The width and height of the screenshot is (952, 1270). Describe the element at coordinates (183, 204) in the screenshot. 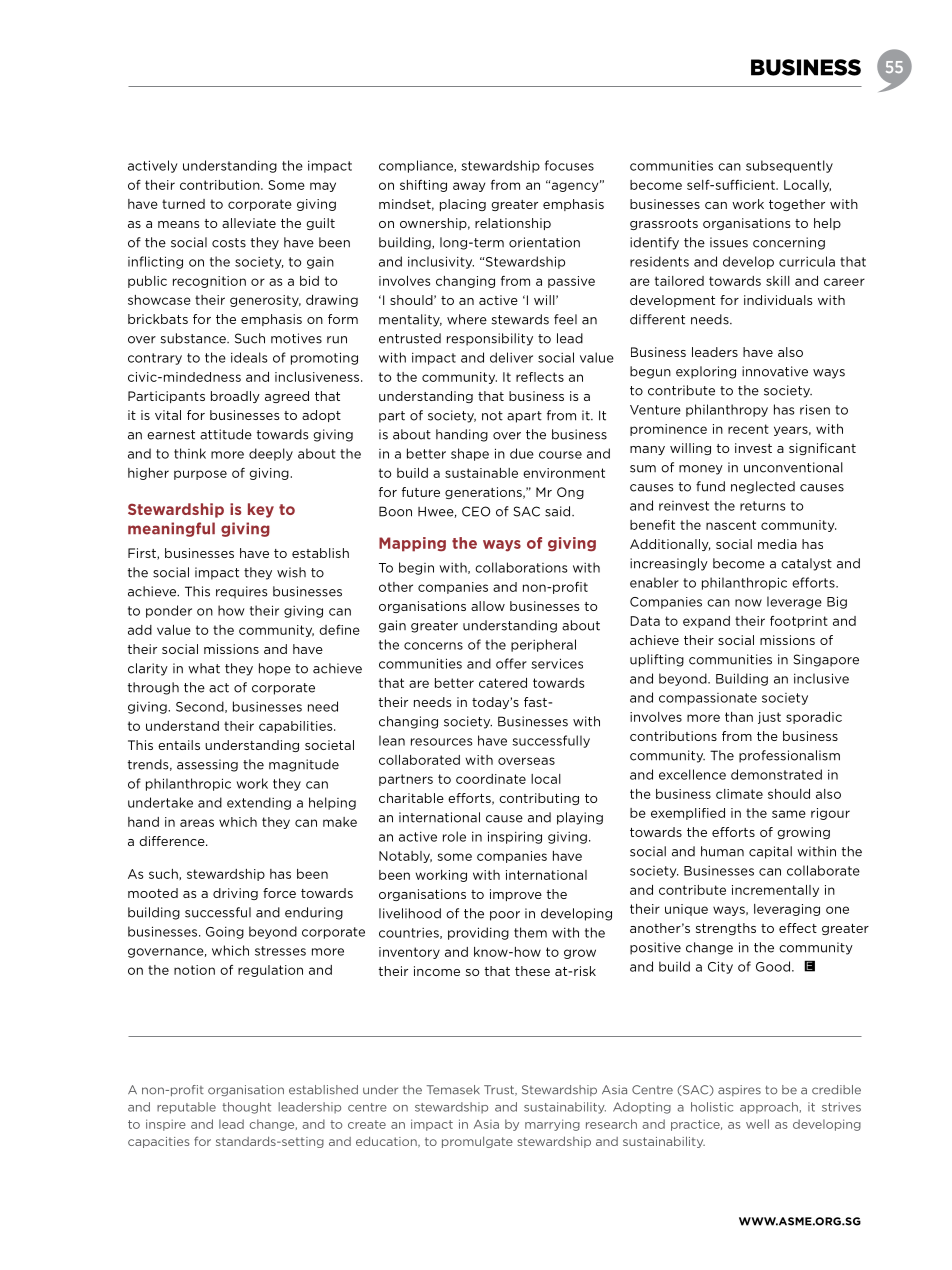

I see `turned` at that location.
